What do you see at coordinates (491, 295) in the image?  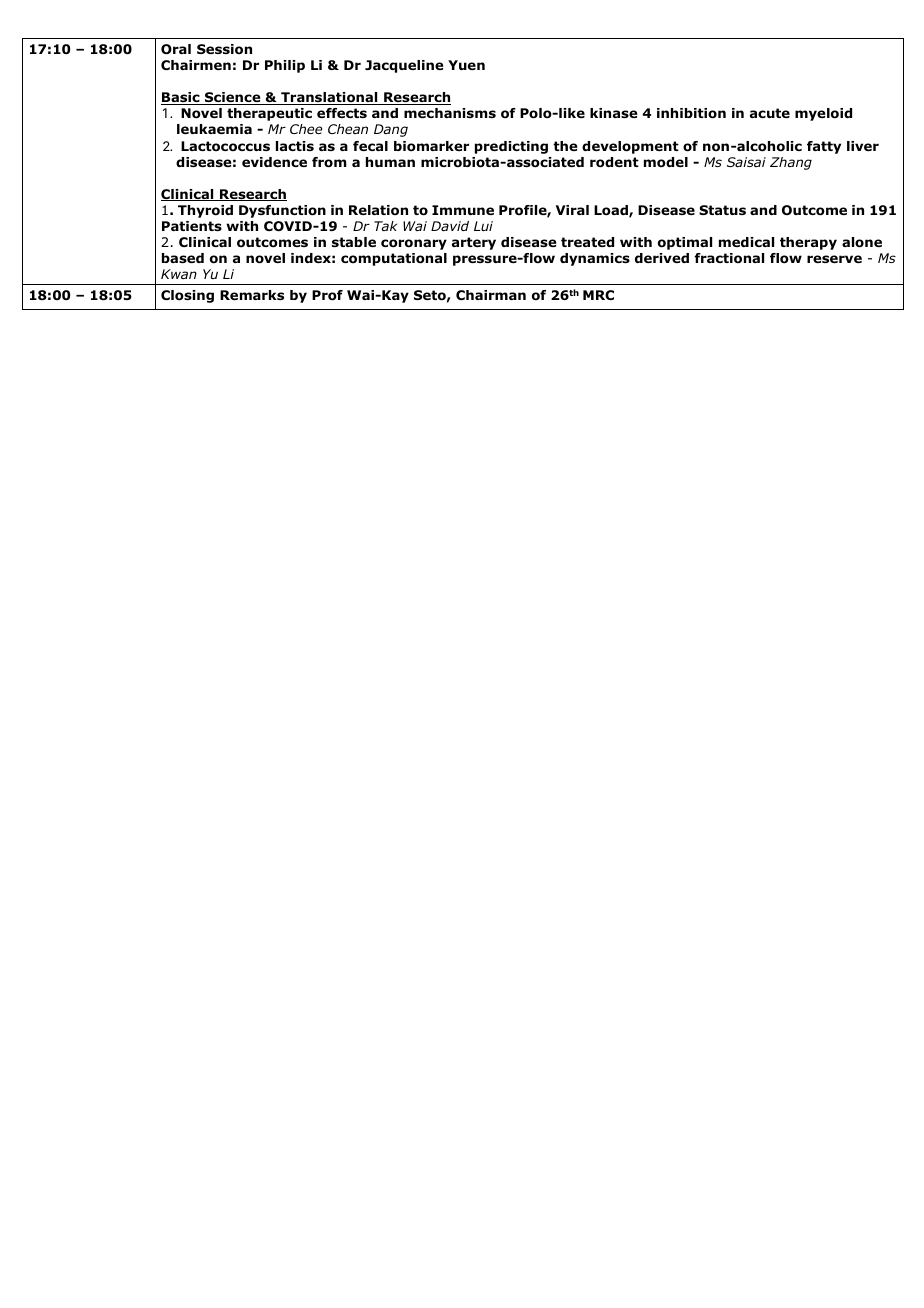 I see `Chairman` at bounding box center [491, 295].
